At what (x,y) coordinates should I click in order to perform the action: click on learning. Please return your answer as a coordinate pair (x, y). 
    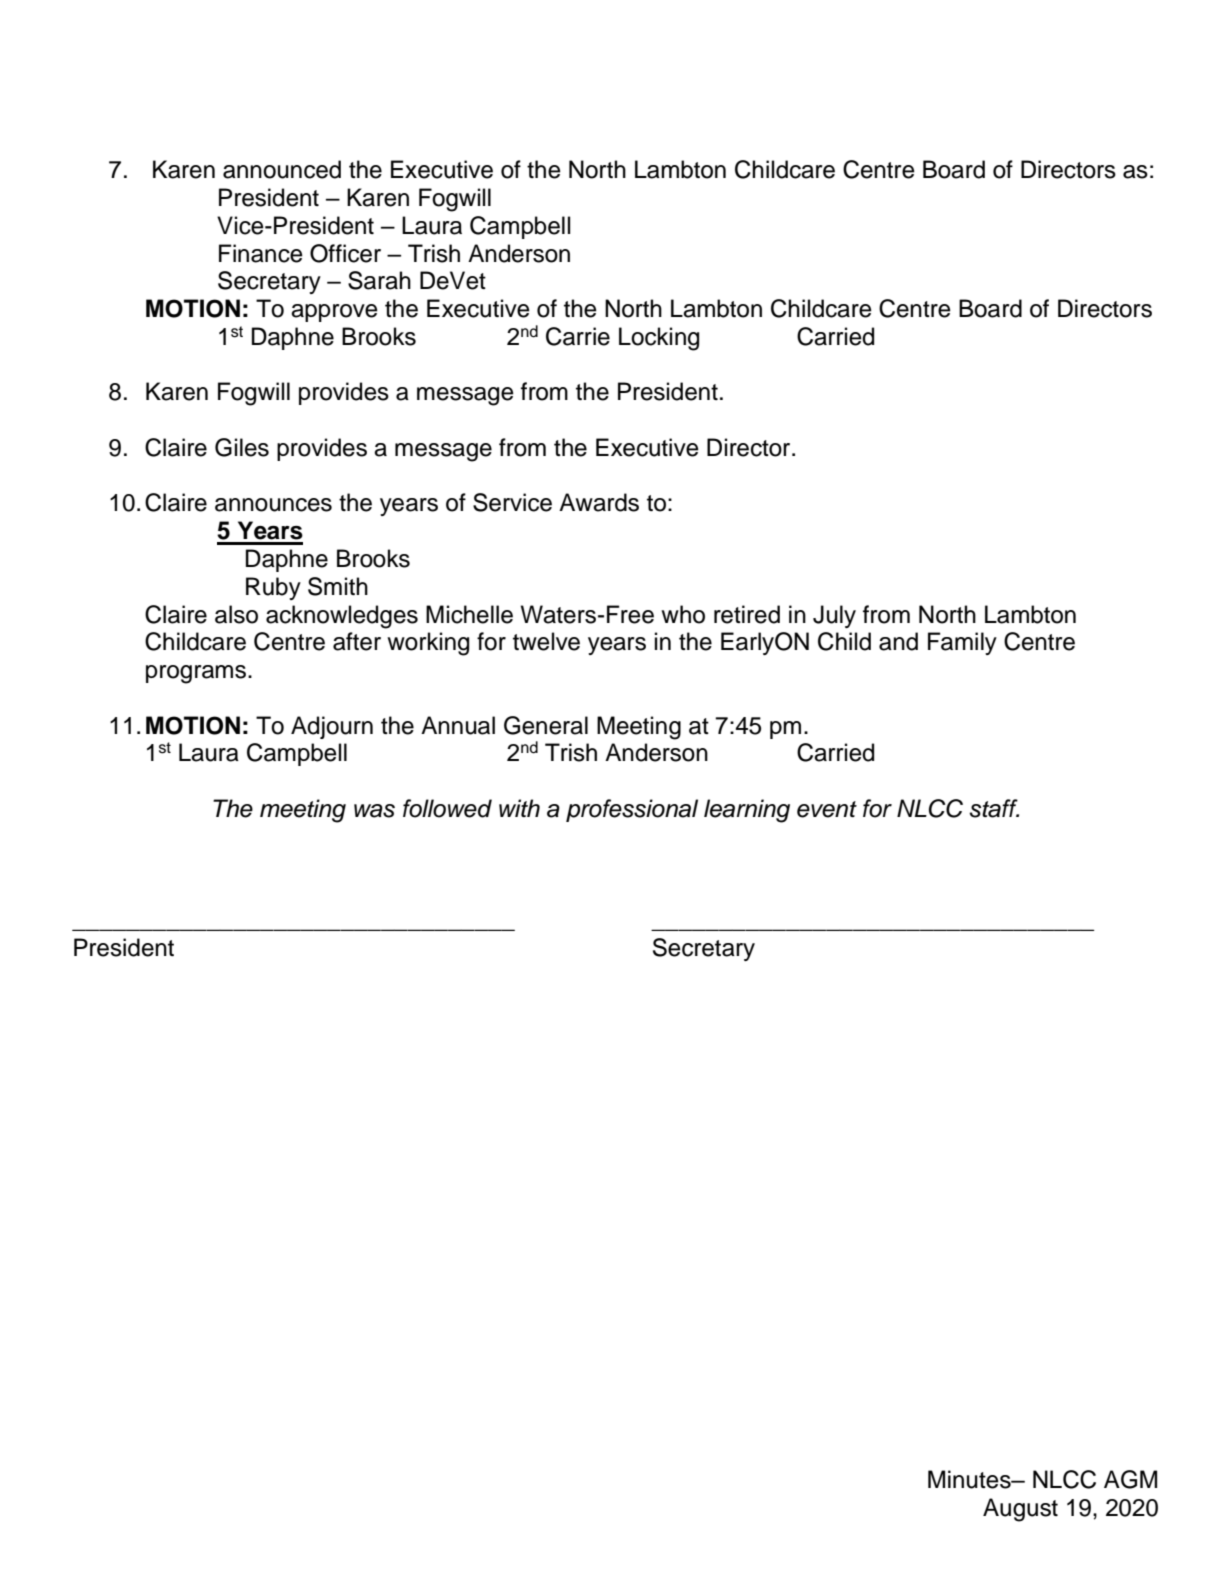
    Looking at the image, I should click on (747, 811).
